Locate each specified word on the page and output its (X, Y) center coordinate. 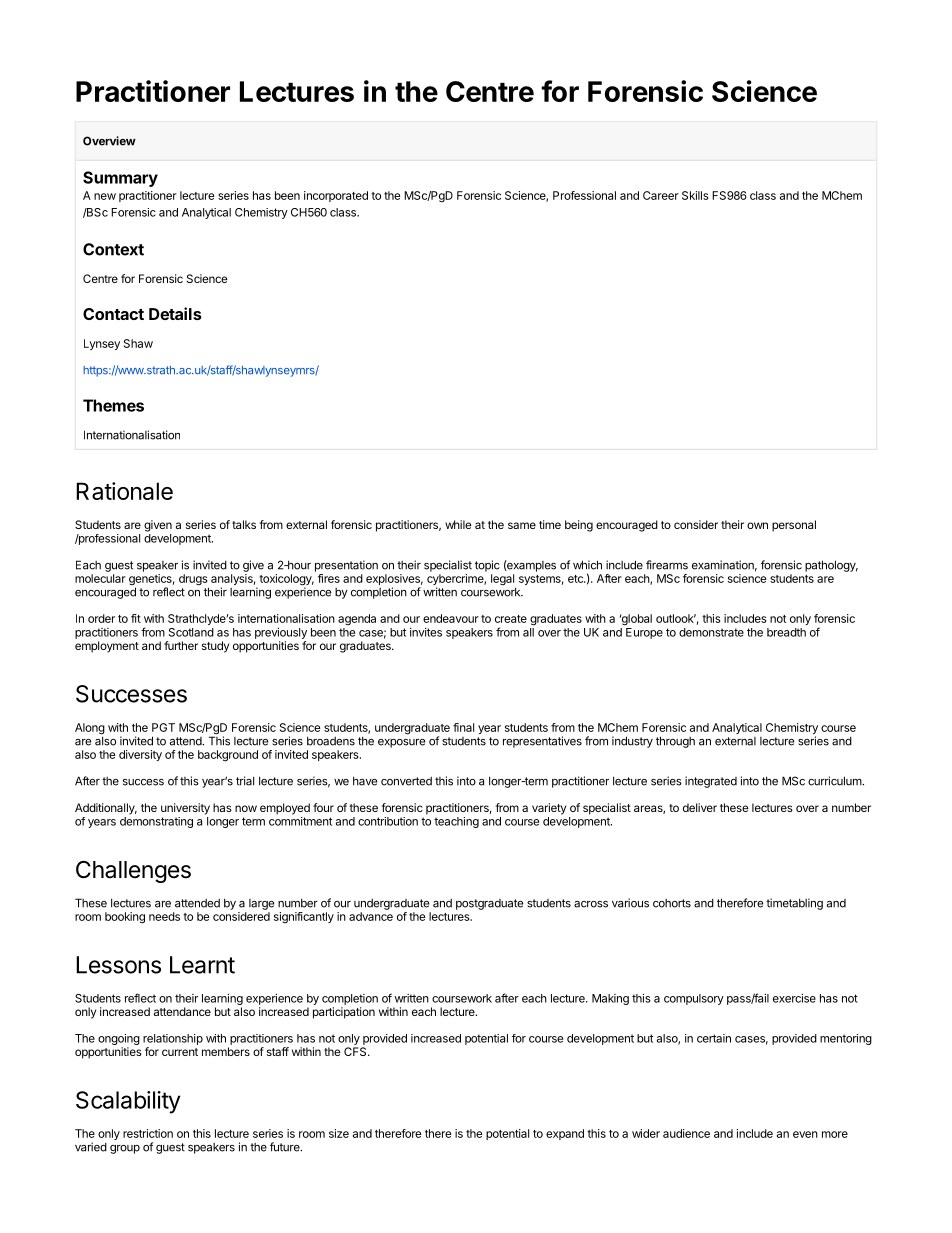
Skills (695, 195)
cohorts (672, 903)
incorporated (336, 196)
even (805, 1134)
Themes (113, 405)
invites (426, 632)
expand (565, 1134)
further (181, 645)
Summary (120, 179)
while (458, 524)
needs (164, 916)
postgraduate (489, 904)
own (757, 525)
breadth (786, 632)
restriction (148, 1133)
